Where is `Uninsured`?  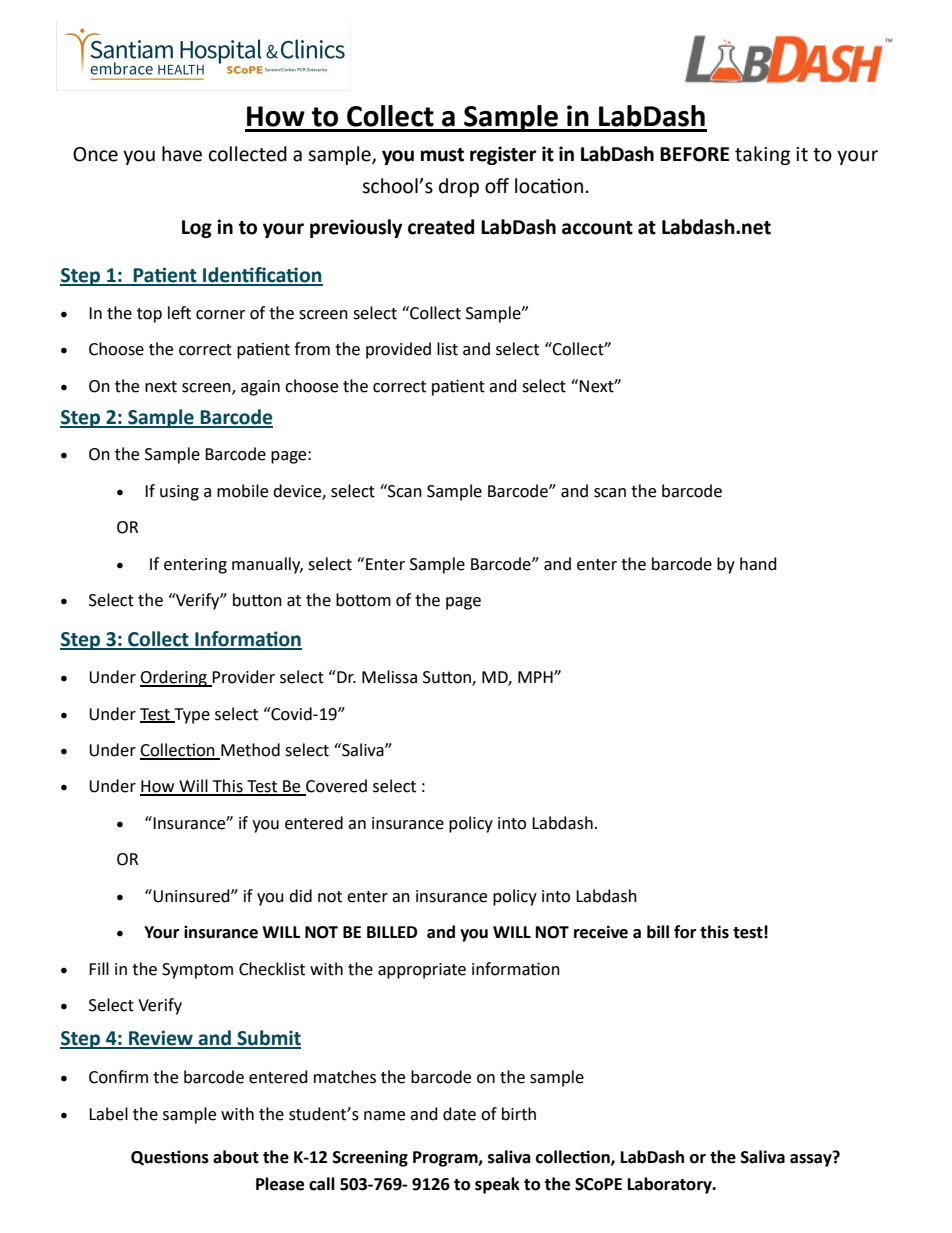
Uninsured is located at coordinates (191, 896).
